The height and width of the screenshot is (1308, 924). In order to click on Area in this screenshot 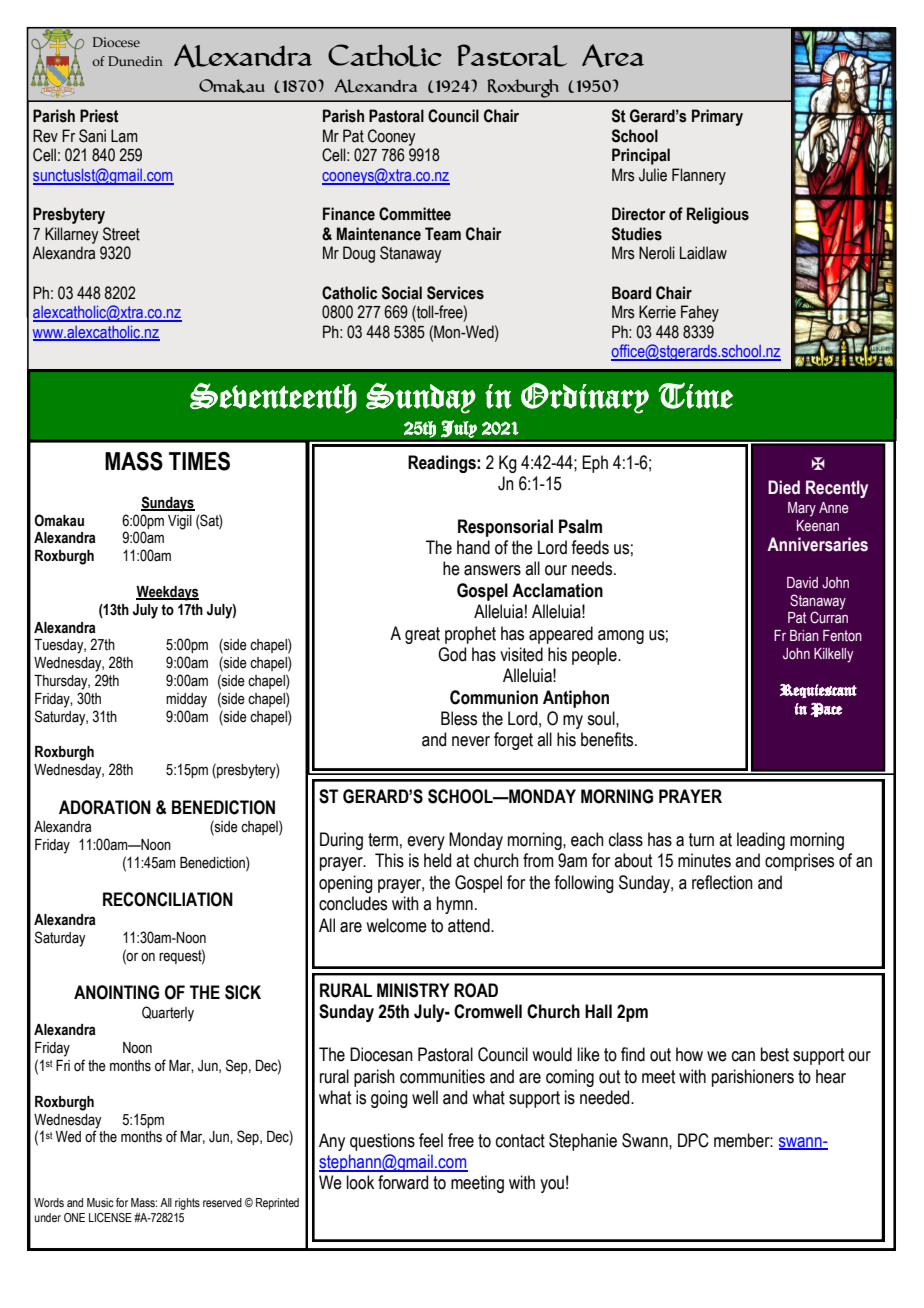, I will do `click(613, 56)`.
